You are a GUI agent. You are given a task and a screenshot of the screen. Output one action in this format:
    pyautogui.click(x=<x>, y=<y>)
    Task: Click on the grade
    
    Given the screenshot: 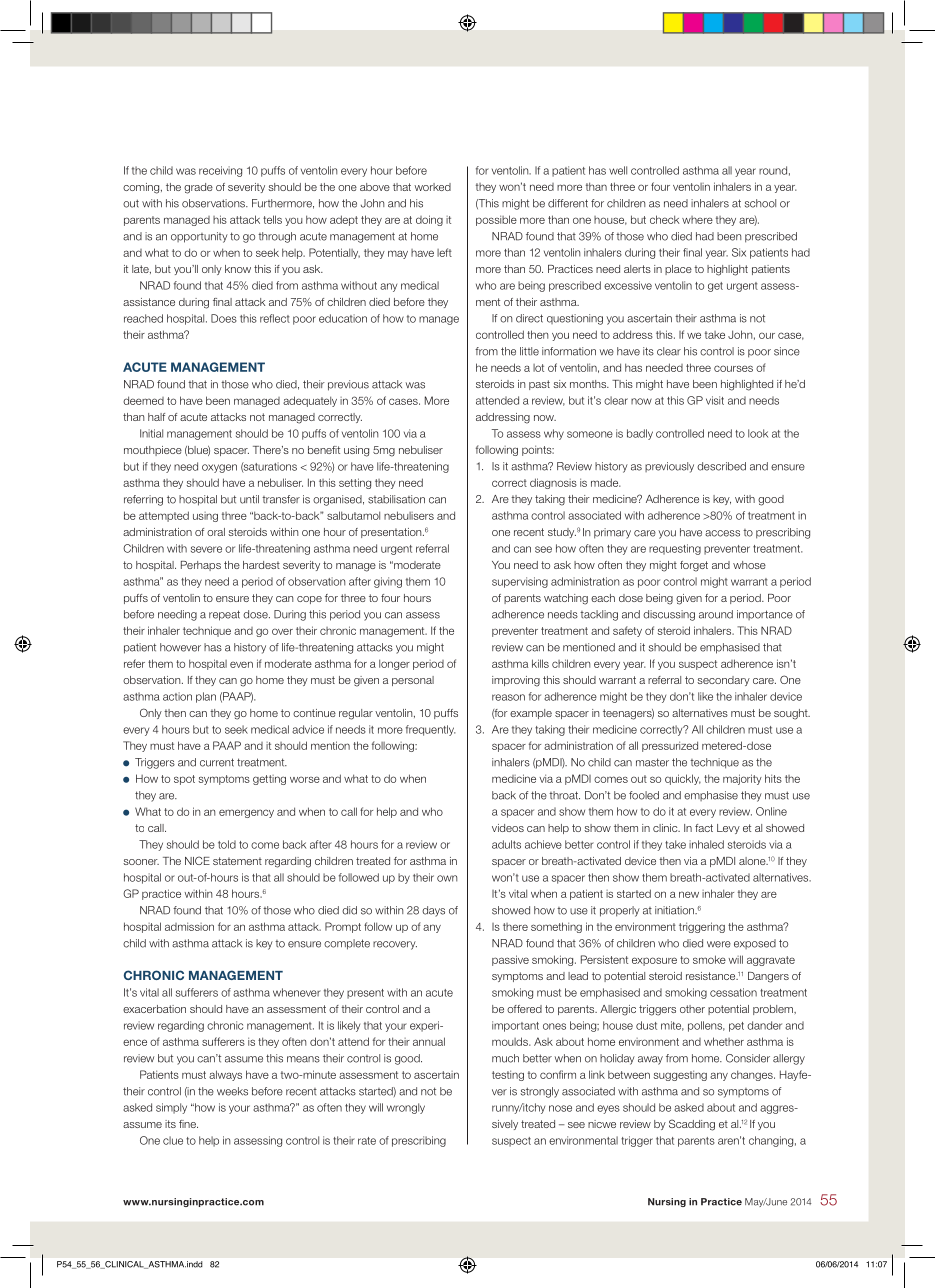 What is the action you would take?
    pyautogui.click(x=198, y=188)
